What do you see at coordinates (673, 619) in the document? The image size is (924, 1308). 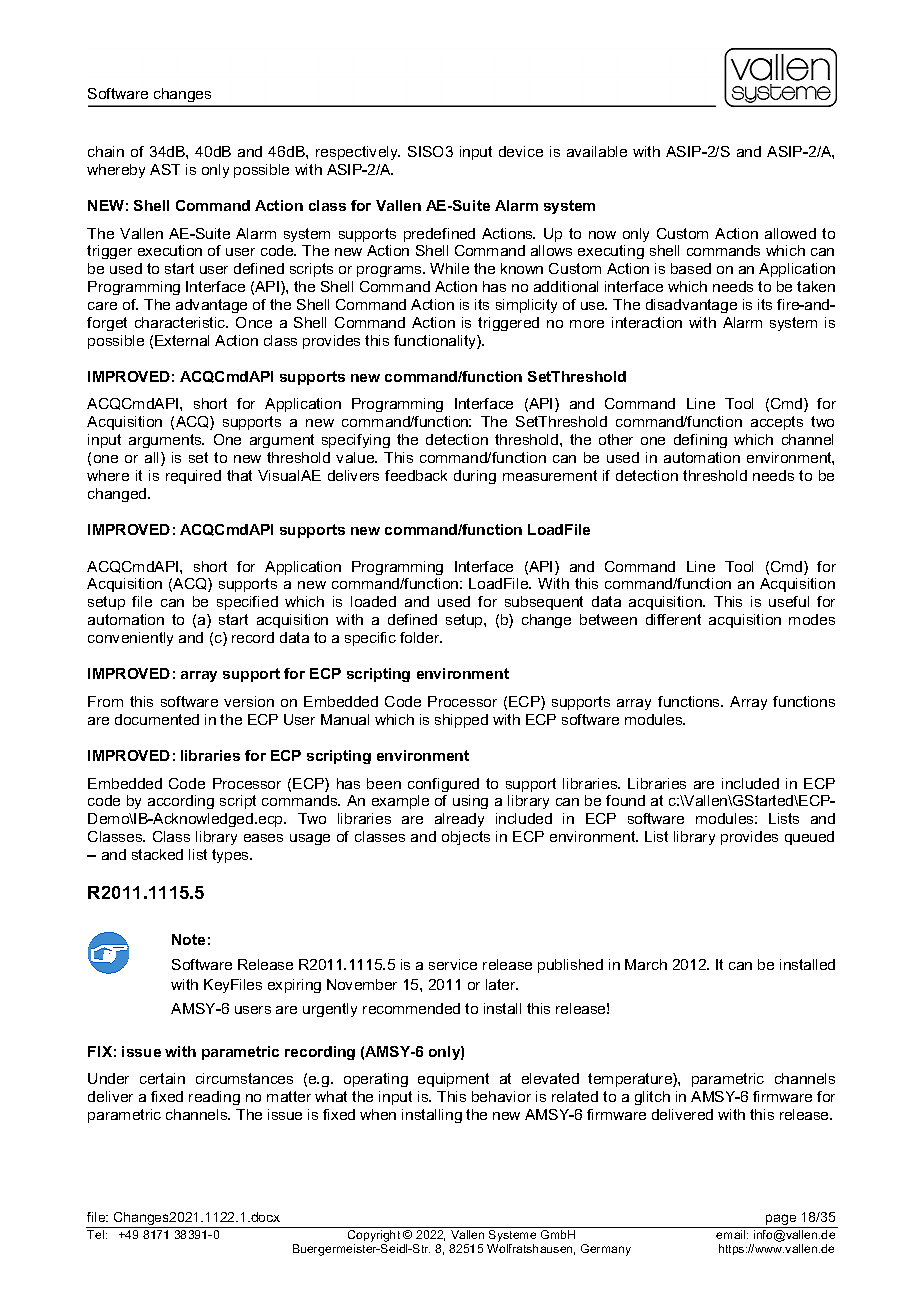 I see `different` at bounding box center [673, 619].
